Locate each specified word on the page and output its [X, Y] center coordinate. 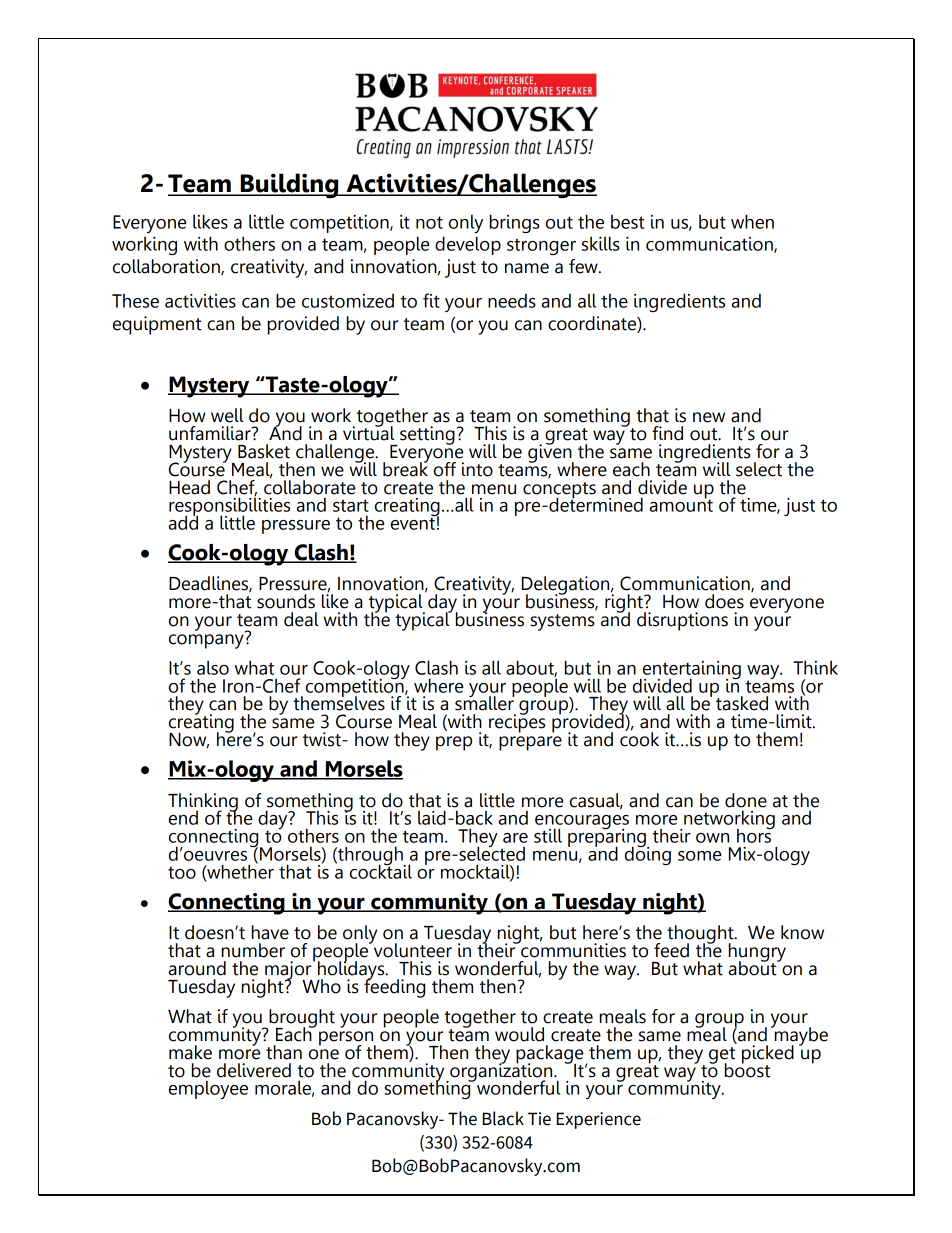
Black [503, 1118]
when [752, 221]
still [548, 835]
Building [290, 186]
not [429, 222]
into [477, 469]
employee [208, 1089]
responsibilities [229, 506]
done [746, 800]
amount [681, 504]
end [183, 817]
